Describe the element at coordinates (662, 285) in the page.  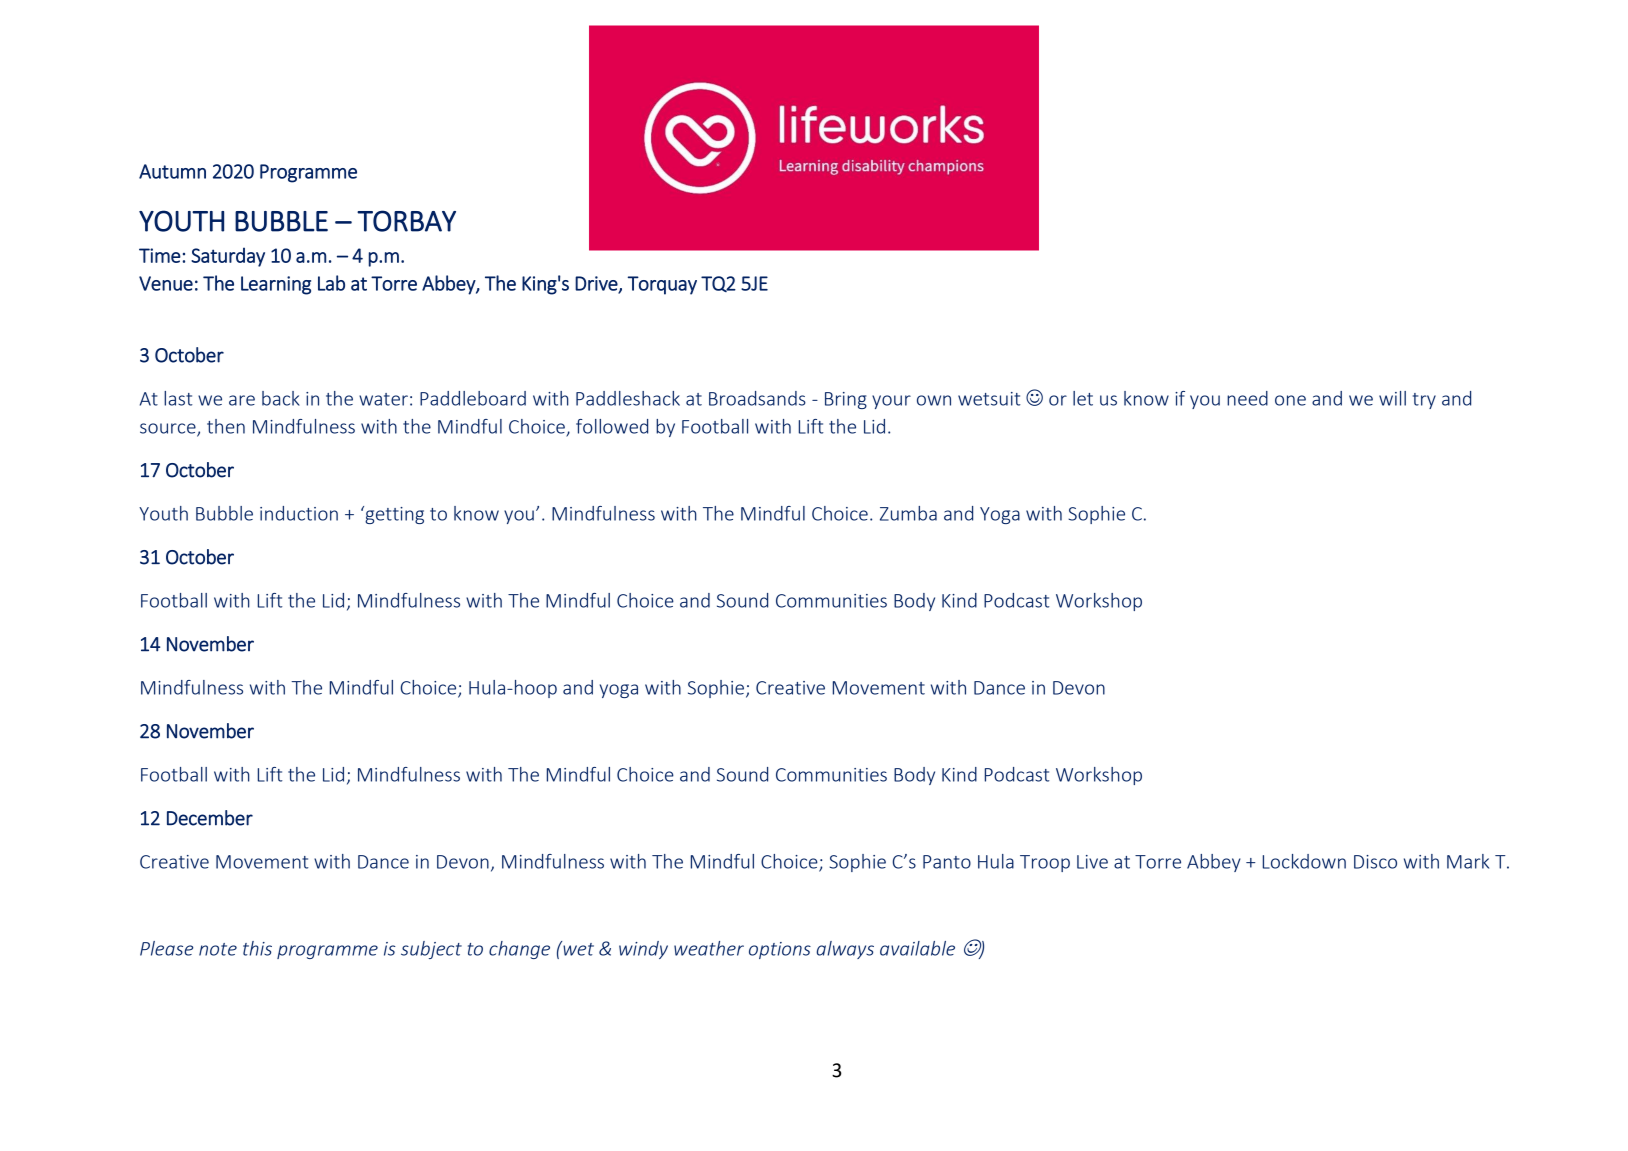
I see `Torquay` at that location.
